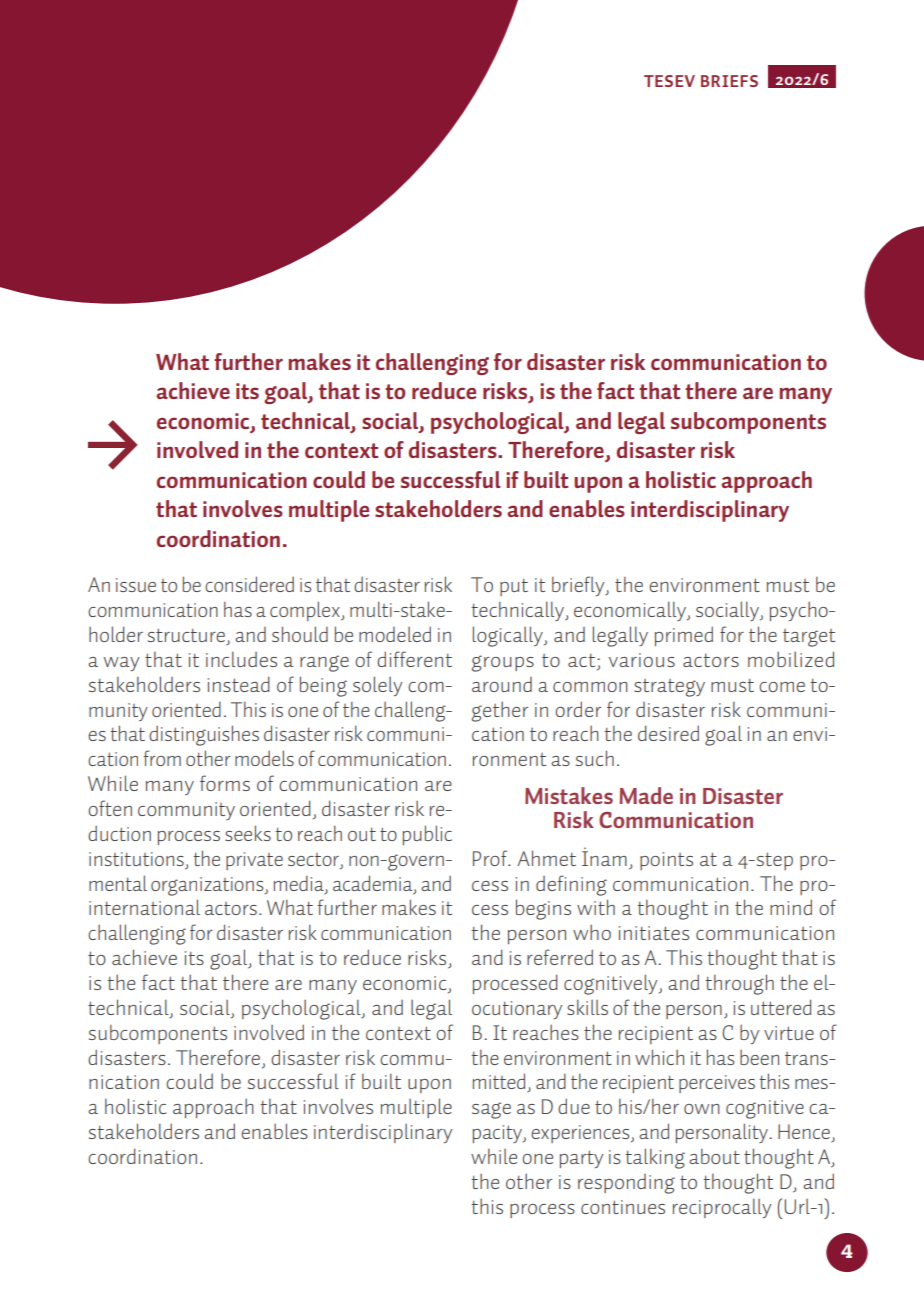  I want to click on different, so click(414, 659).
